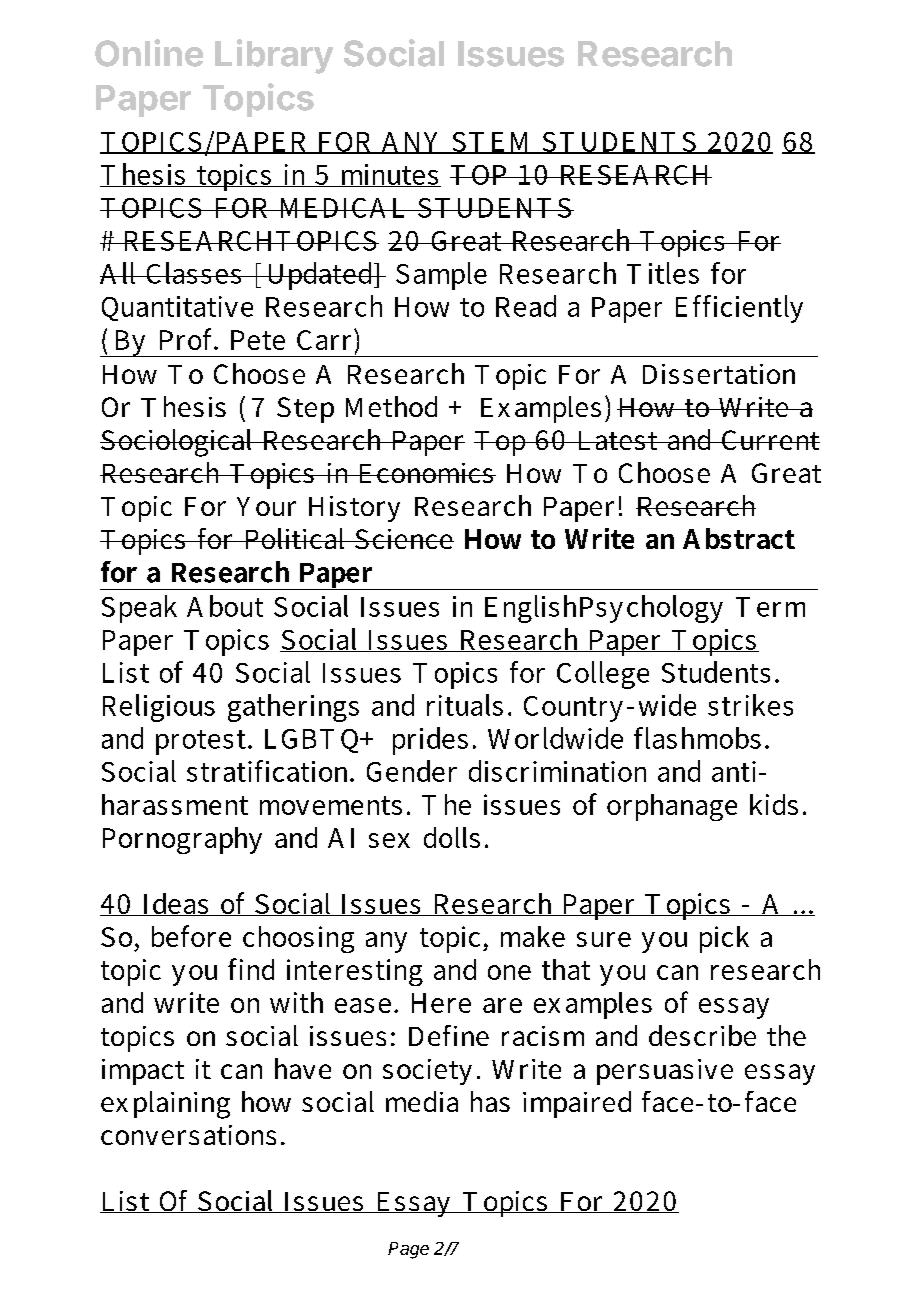 The width and height of the image is (924, 1311). I want to click on Online, so click(149, 53).
